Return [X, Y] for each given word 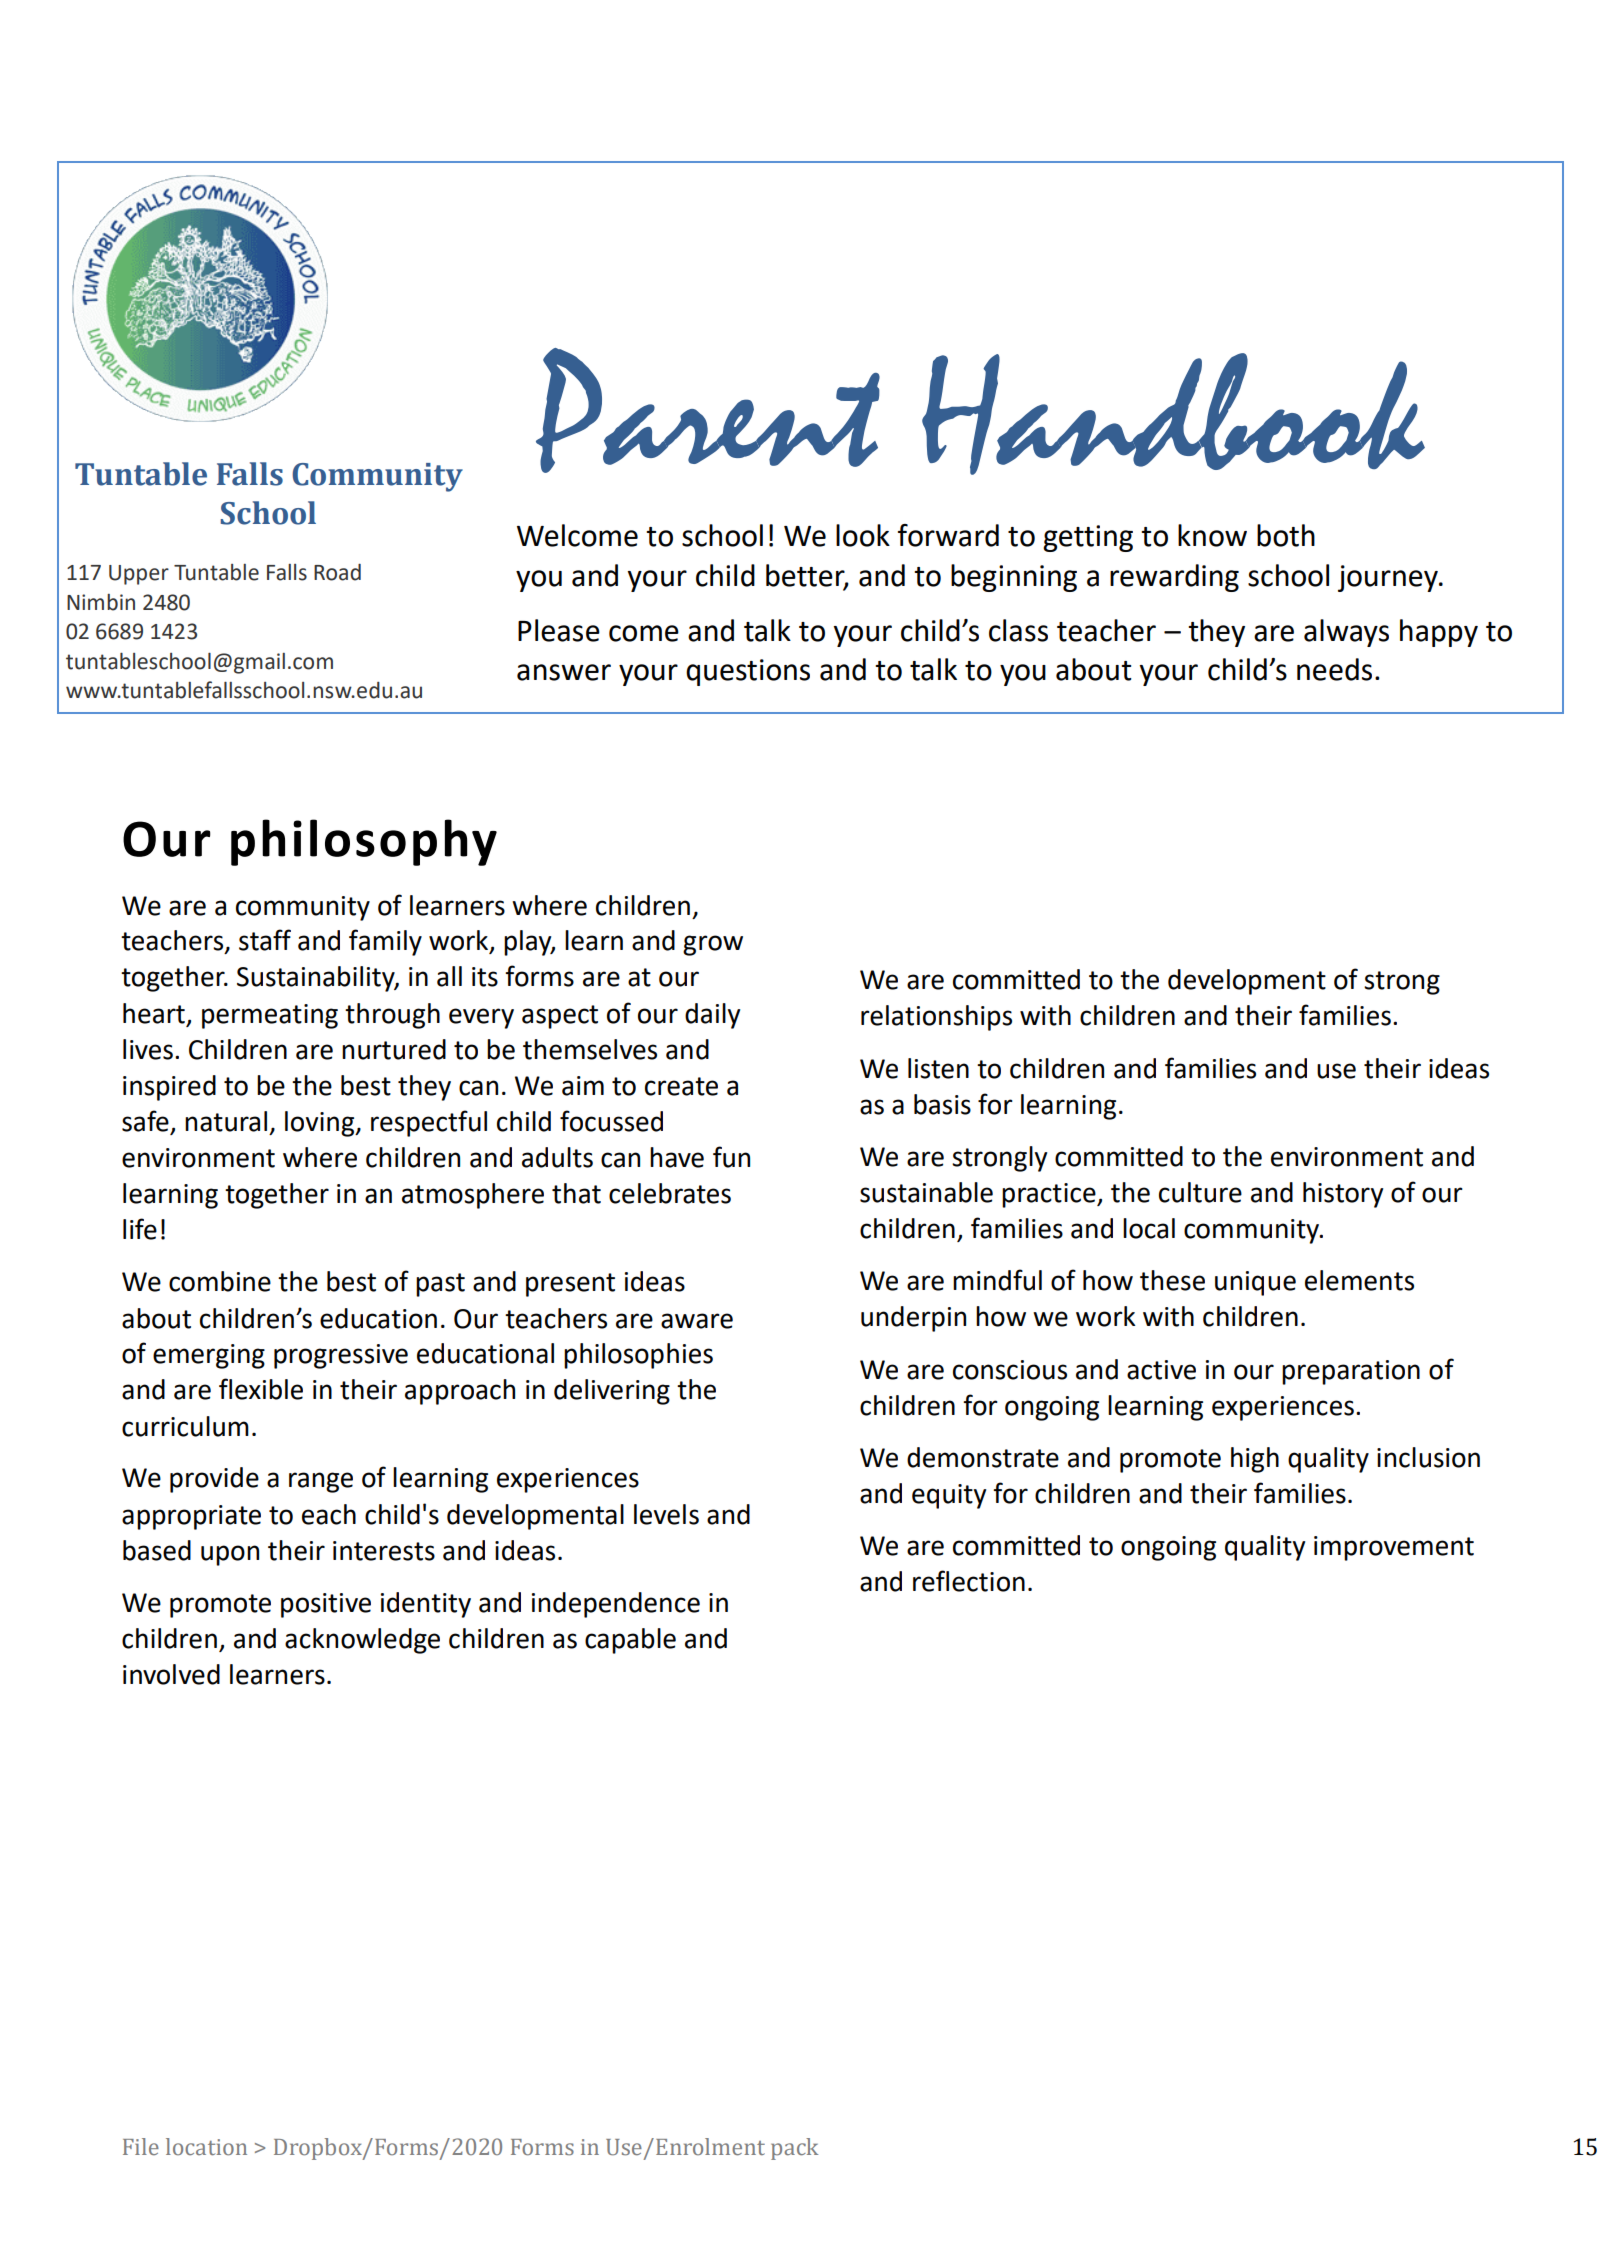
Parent [708, 410]
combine [220, 1281]
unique [1255, 1283]
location [206, 2147]
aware [697, 1321]
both [1286, 535]
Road [337, 572]
